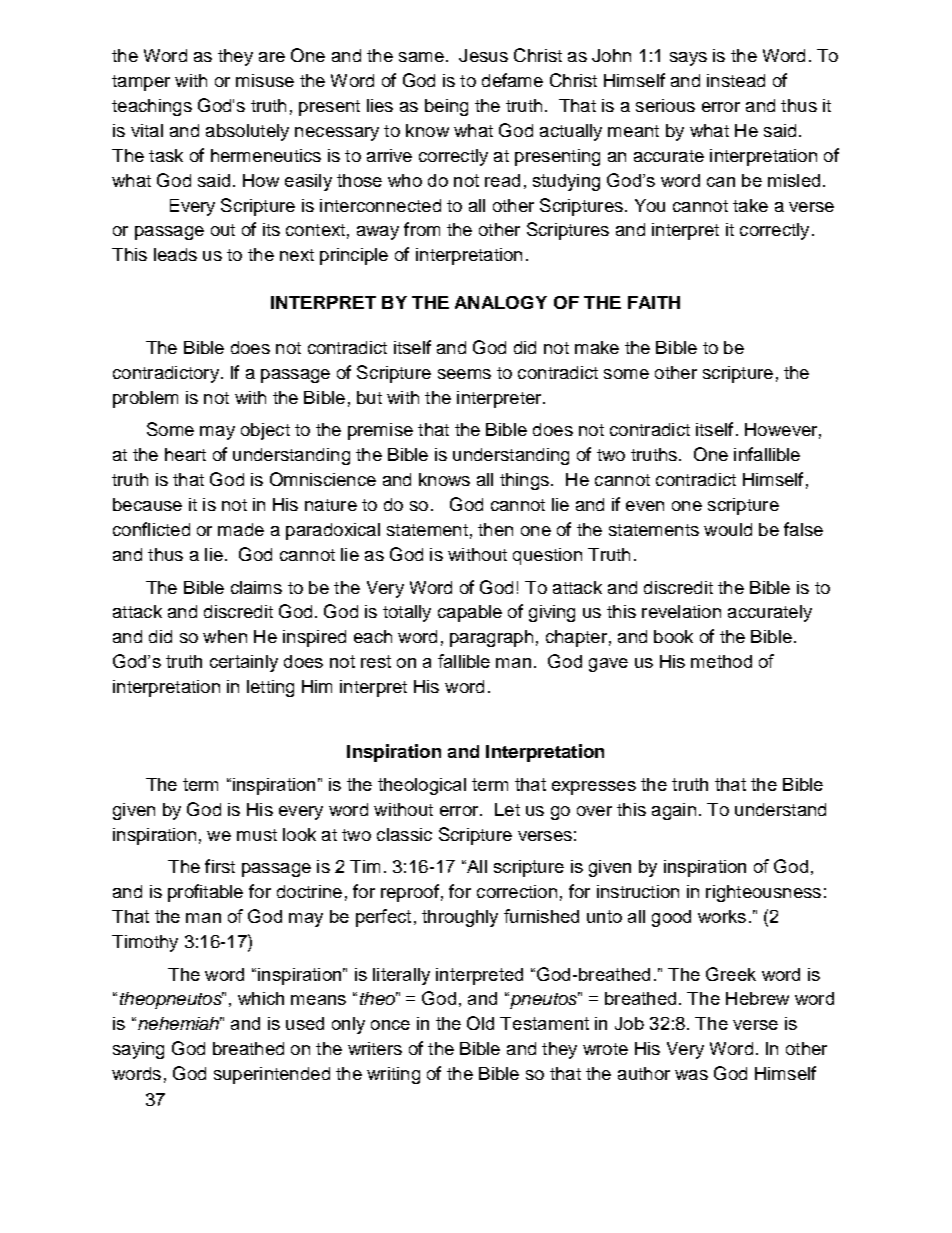 This screenshot has height=1233, width=952. Describe the element at coordinates (736, 80) in the screenshot. I see `instead` at that location.
